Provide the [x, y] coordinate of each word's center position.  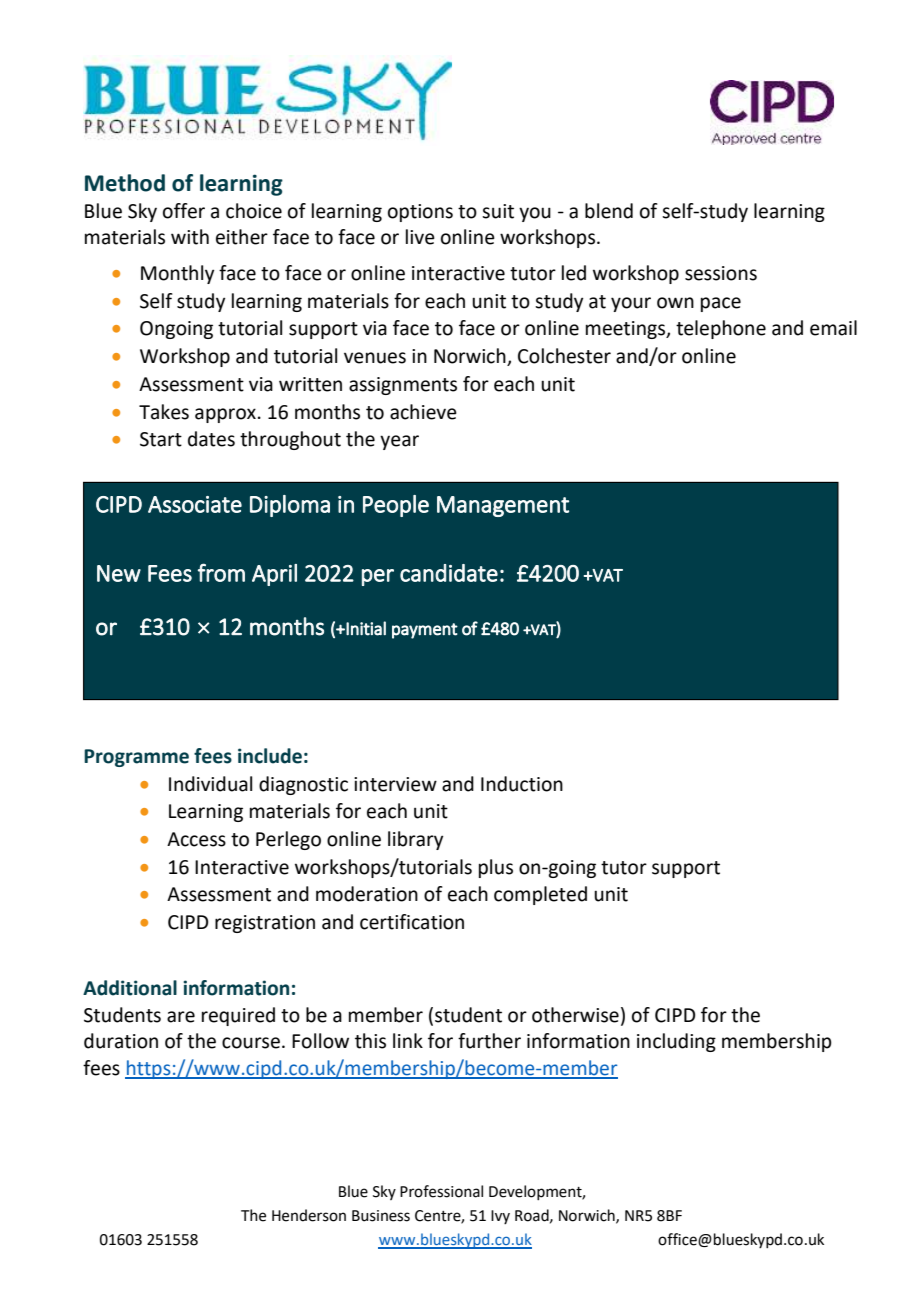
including [676, 1042]
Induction [522, 784]
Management [503, 506]
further [489, 1041]
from [221, 572]
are [181, 1017]
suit [498, 211]
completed [540, 895]
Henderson [309, 1215]
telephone [721, 329]
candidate [449, 573]
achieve [423, 412]
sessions [721, 273]
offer [184, 211]
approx [225, 415]
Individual [210, 784]
